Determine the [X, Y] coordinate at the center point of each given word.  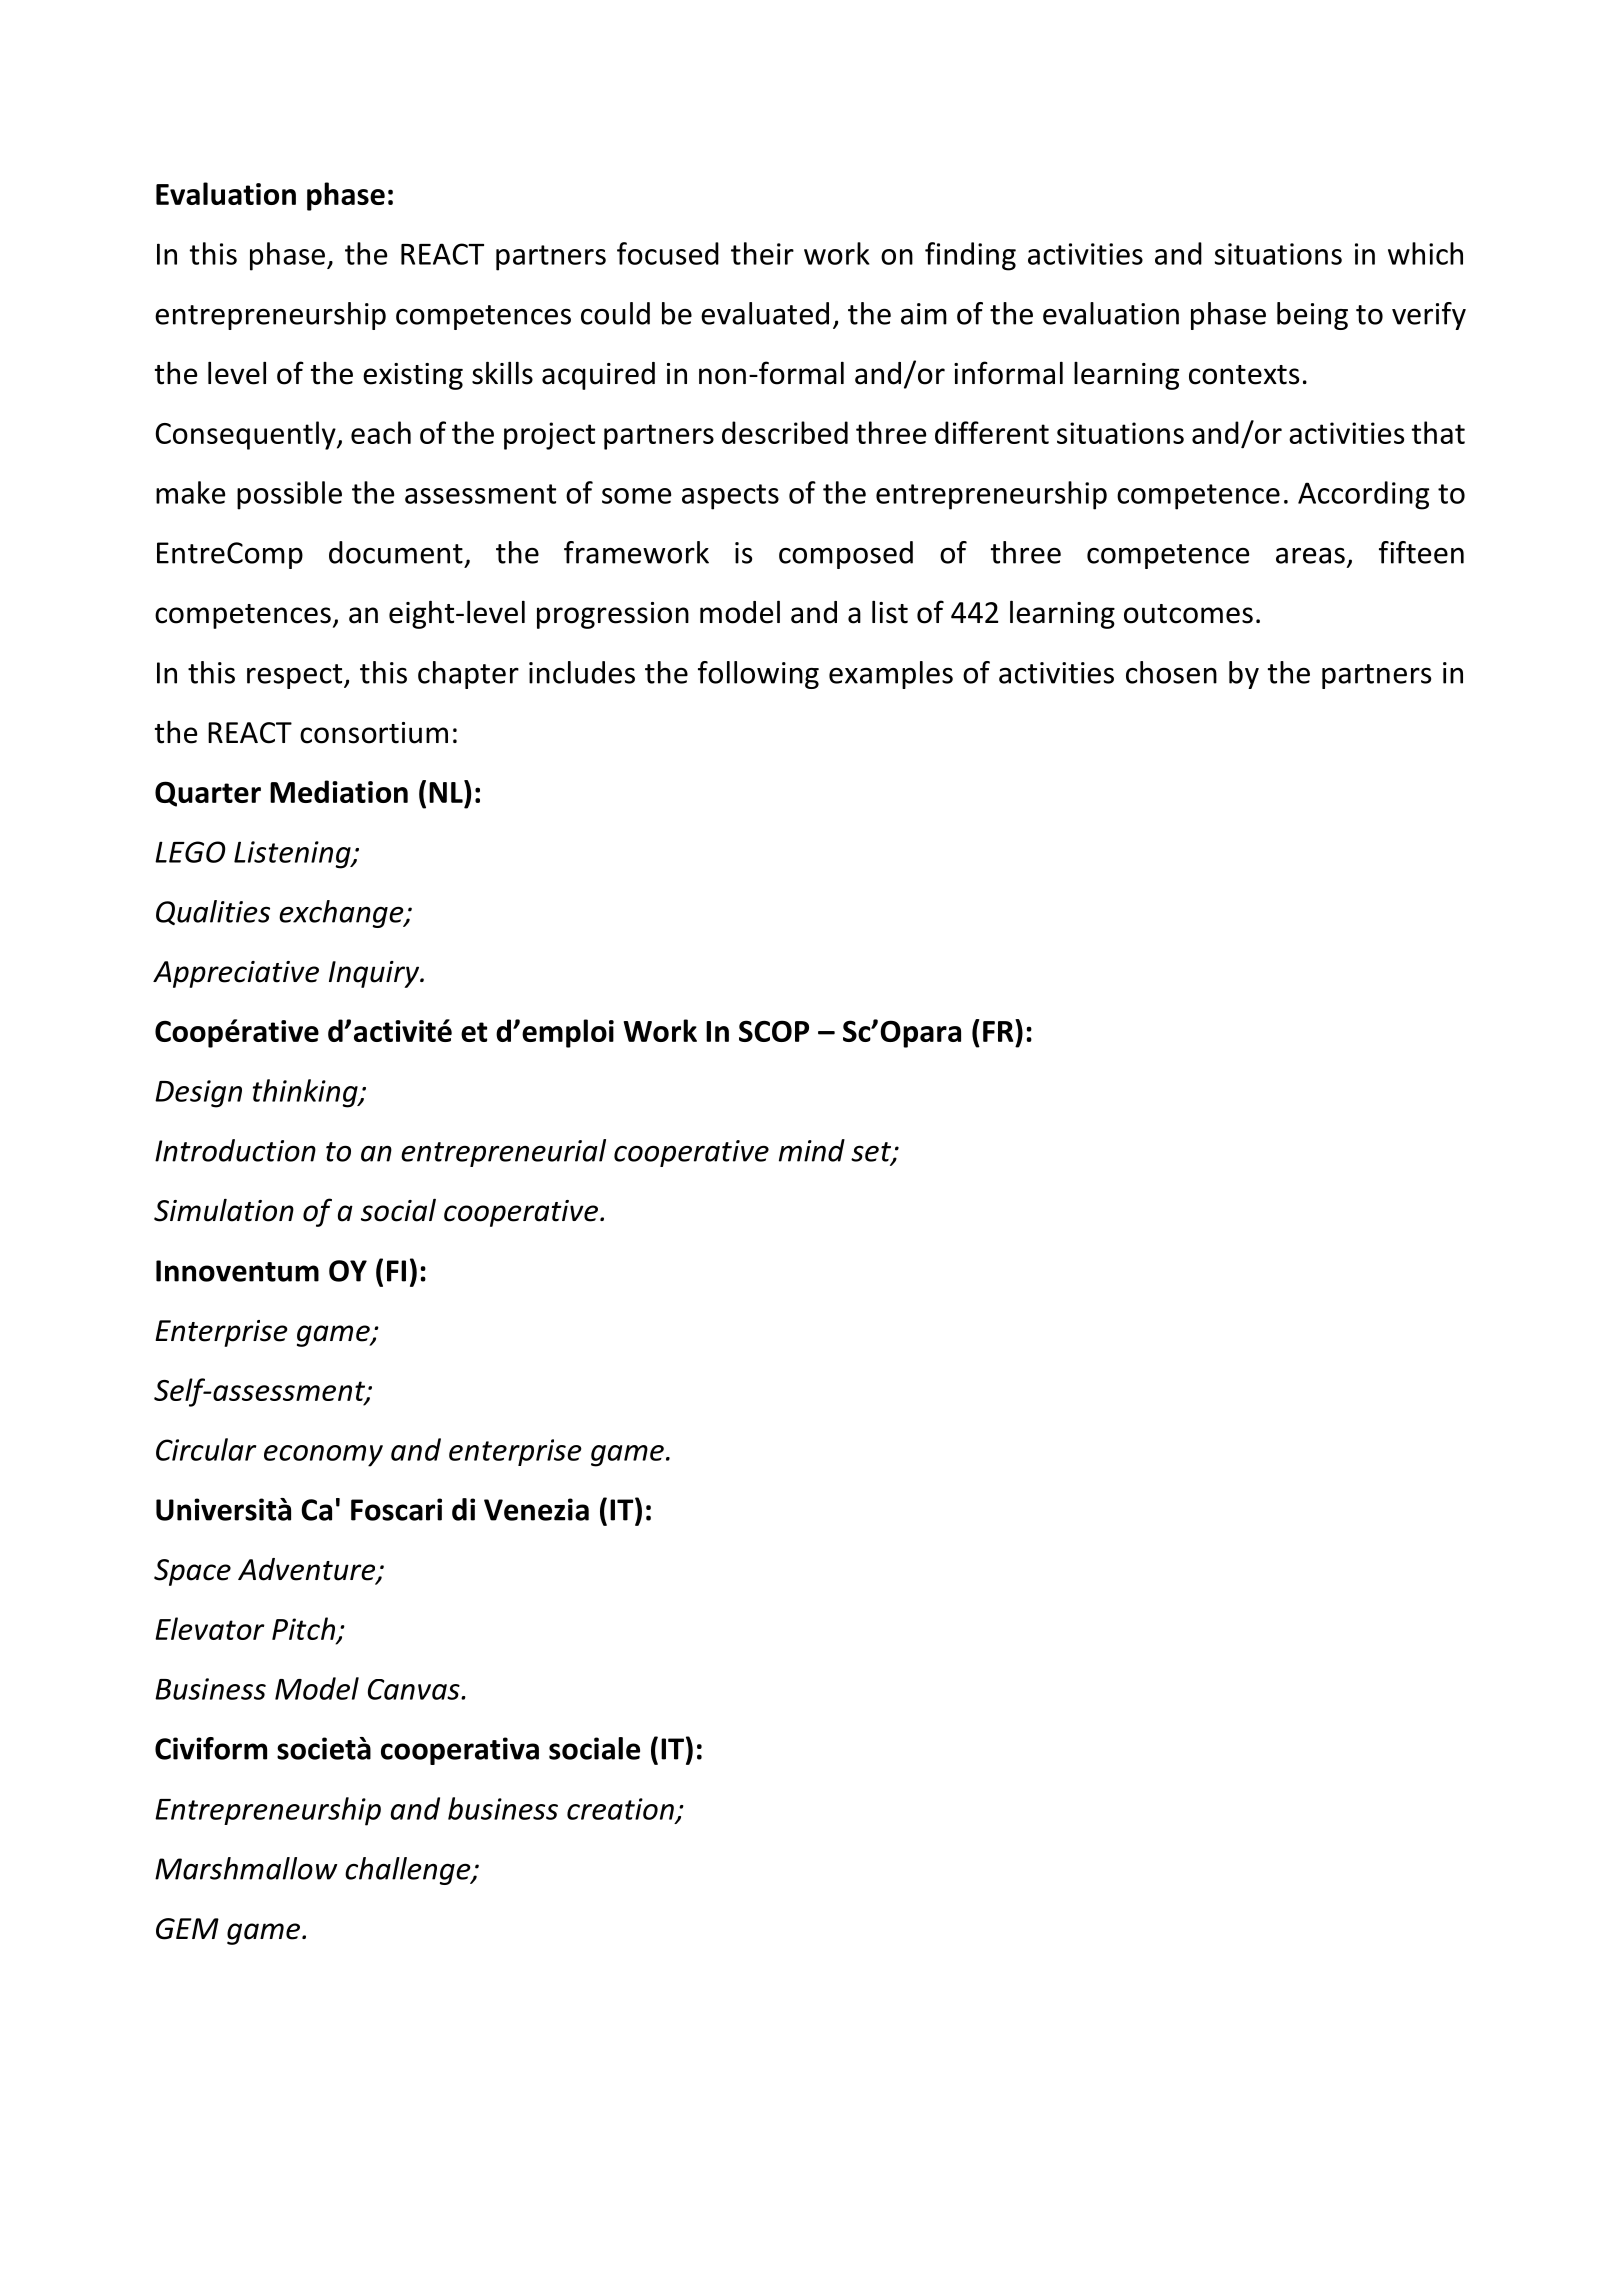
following [758, 675]
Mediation [339, 791]
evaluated [765, 313]
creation [620, 1809]
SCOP [774, 1031]
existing [413, 376]
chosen [1171, 672]
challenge [409, 1871]
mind [812, 1150]
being [1312, 316]
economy [323, 1456]
